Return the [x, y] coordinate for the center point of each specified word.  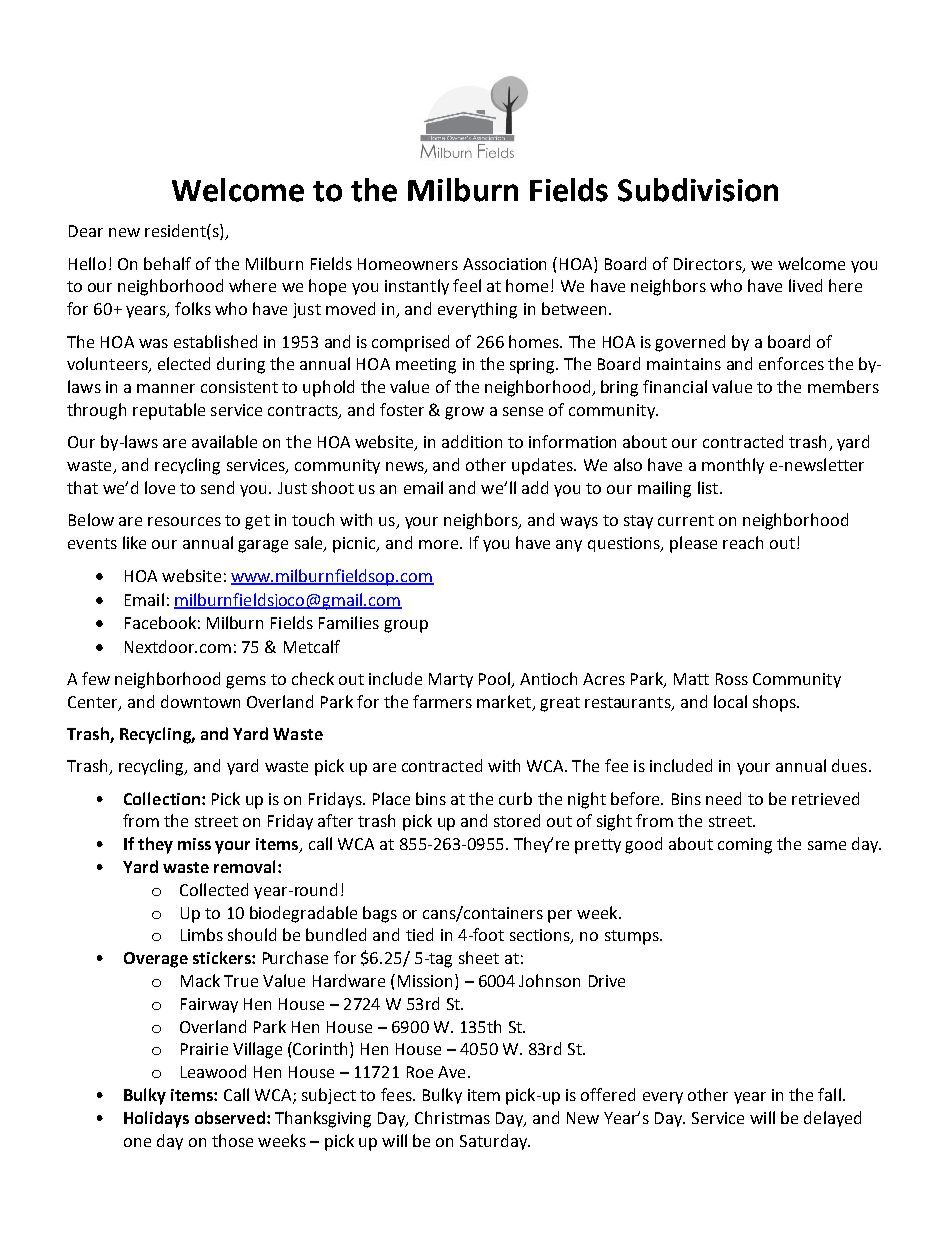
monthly [733, 466]
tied [419, 934]
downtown [200, 701]
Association [504, 264]
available [224, 441]
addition [472, 441]
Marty [451, 680]
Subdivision [698, 190]
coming [745, 846]
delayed [832, 1119]
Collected [214, 889]
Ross [732, 679]
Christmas [452, 1117]
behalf [167, 263]
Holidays [156, 1119]
